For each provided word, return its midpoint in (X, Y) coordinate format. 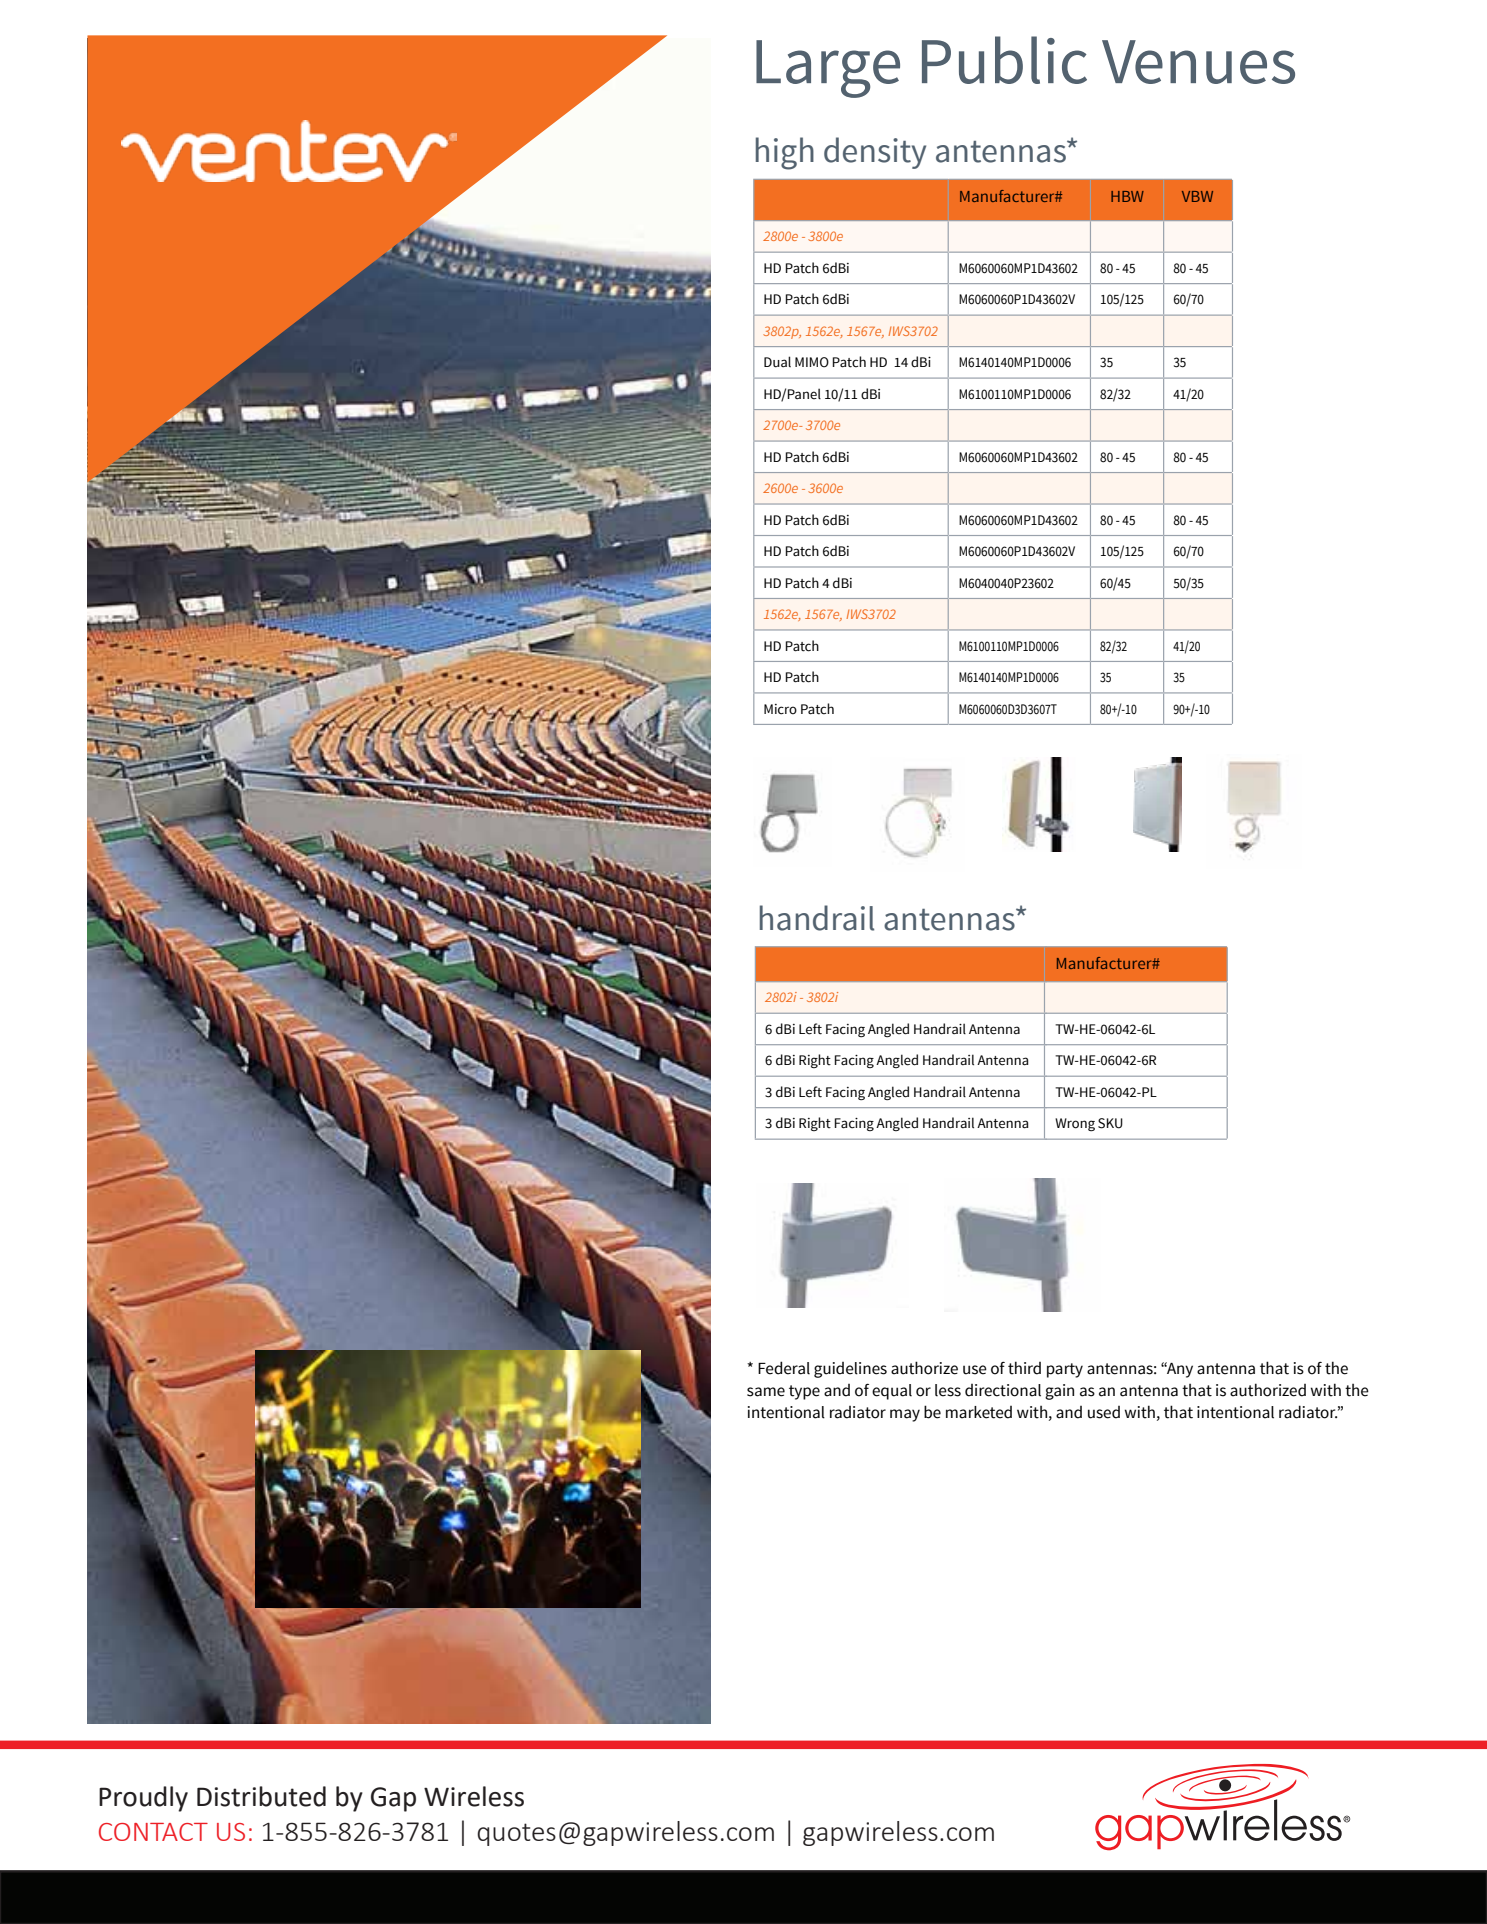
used (1104, 1412)
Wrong (1075, 1124)
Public (1004, 60)
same (766, 1392)
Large (828, 69)
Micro (780, 709)
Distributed (261, 1796)
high (785, 153)
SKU (1110, 1123)
